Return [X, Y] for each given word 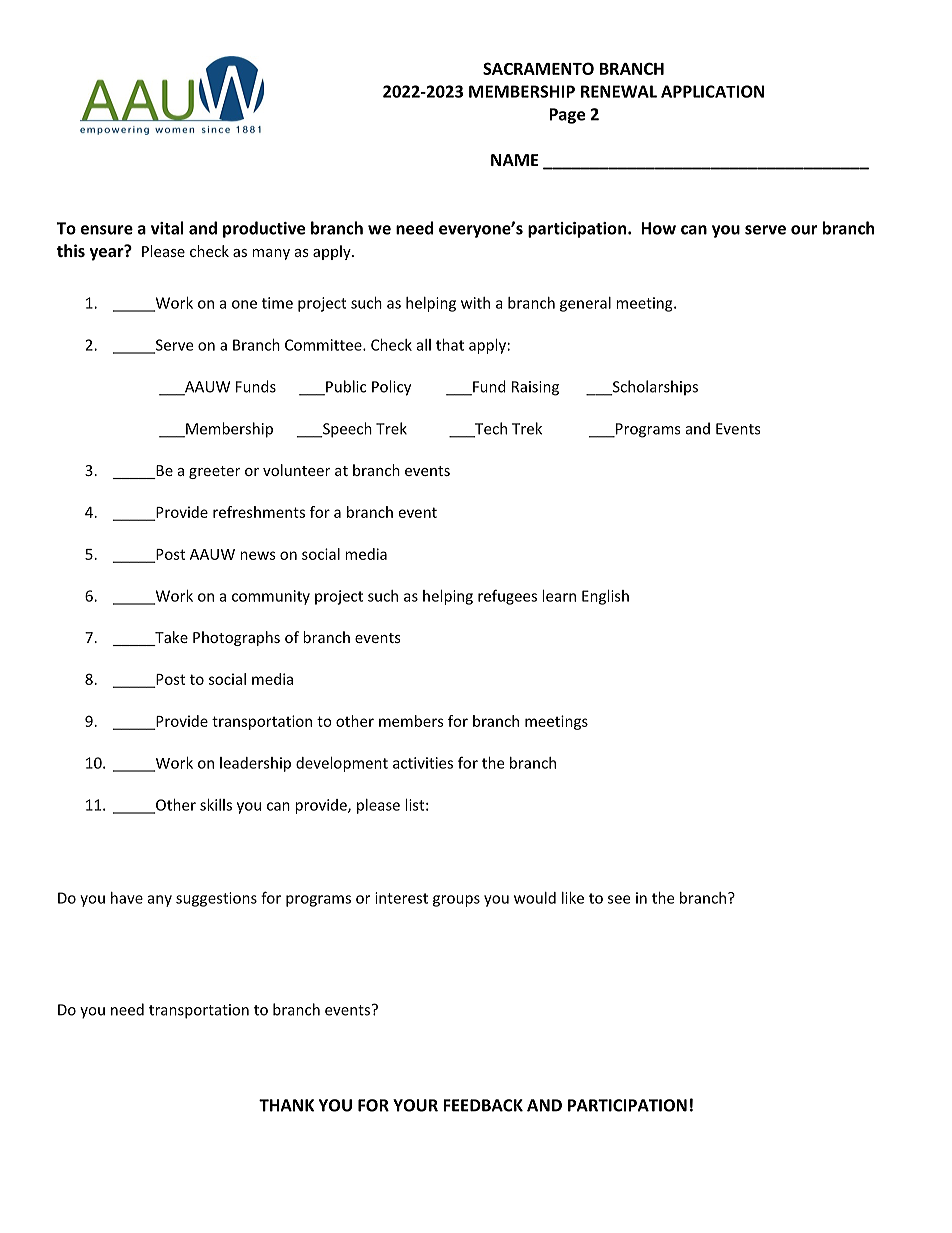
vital [167, 228]
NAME [515, 160]
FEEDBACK [483, 1105]
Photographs [236, 638]
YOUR [415, 1105]
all [424, 345]
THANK [286, 1105]
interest [401, 898]
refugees [507, 597]
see [619, 899]
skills [216, 805]
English [605, 597]
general [585, 304]
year [108, 253]
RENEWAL [619, 91]
